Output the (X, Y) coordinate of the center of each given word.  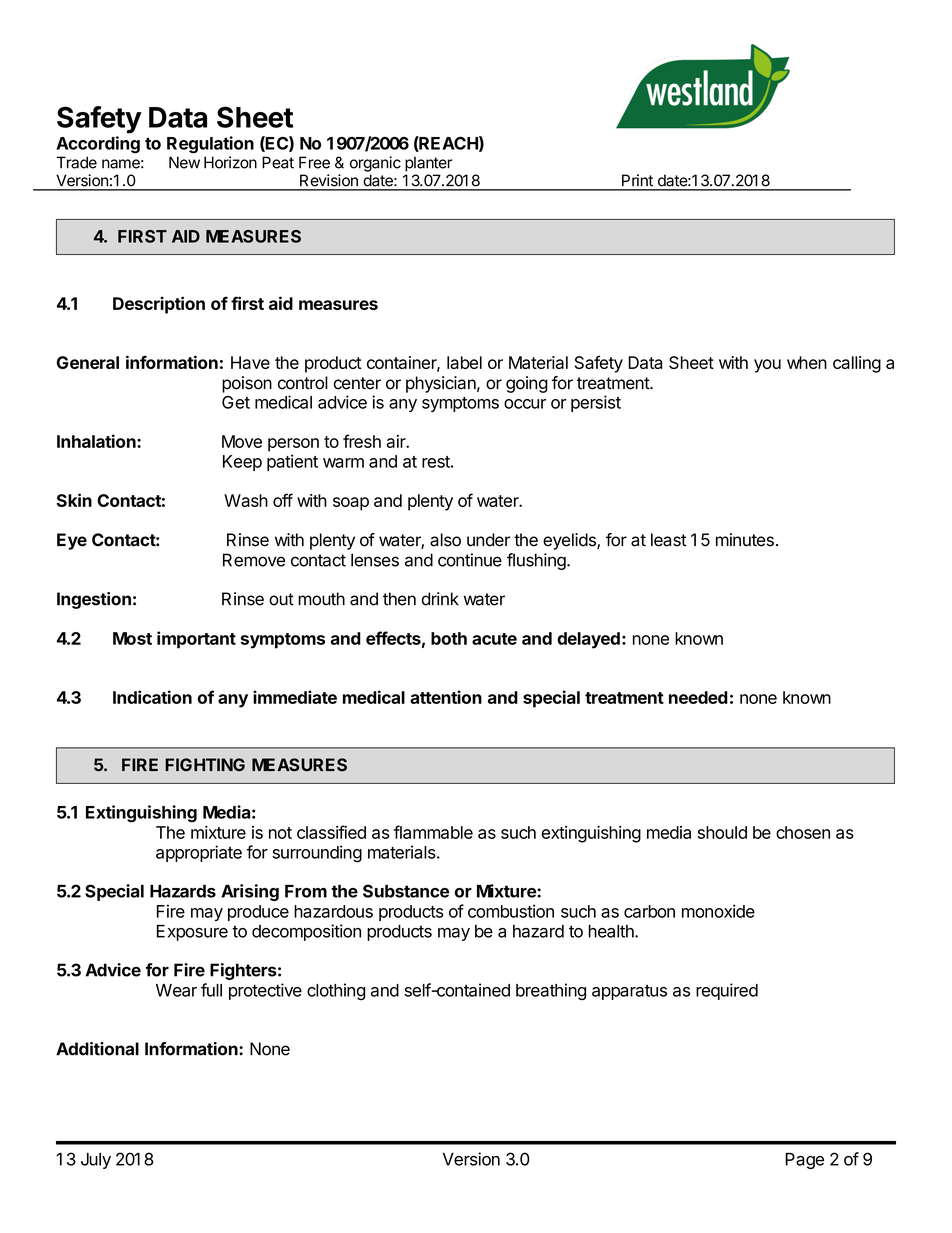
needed (698, 697)
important (196, 640)
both (449, 638)
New (184, 162)
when (807, 362)
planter (428, 164)
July (96, 1161)
